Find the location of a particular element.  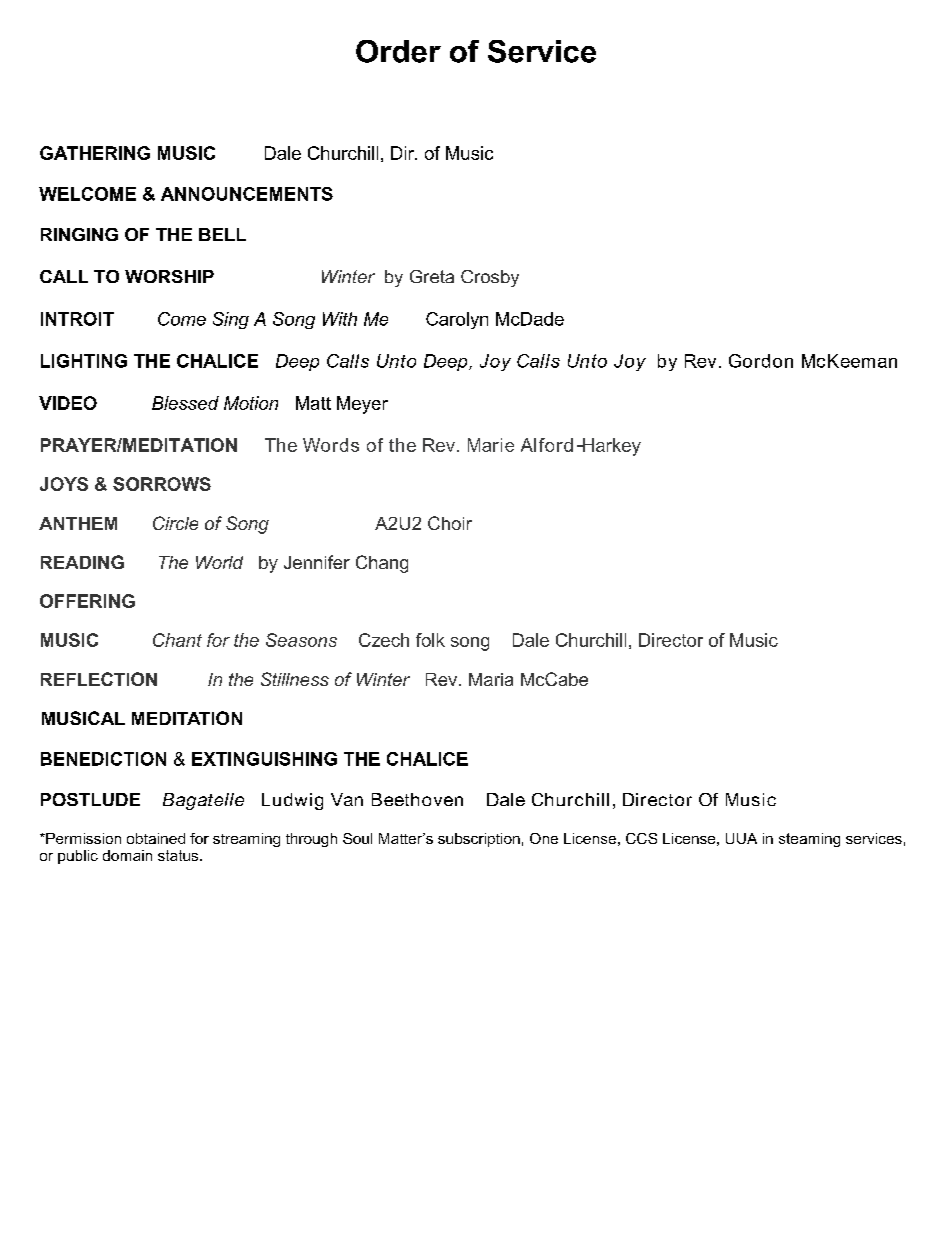

Order is located at coordinates (398, 51).
